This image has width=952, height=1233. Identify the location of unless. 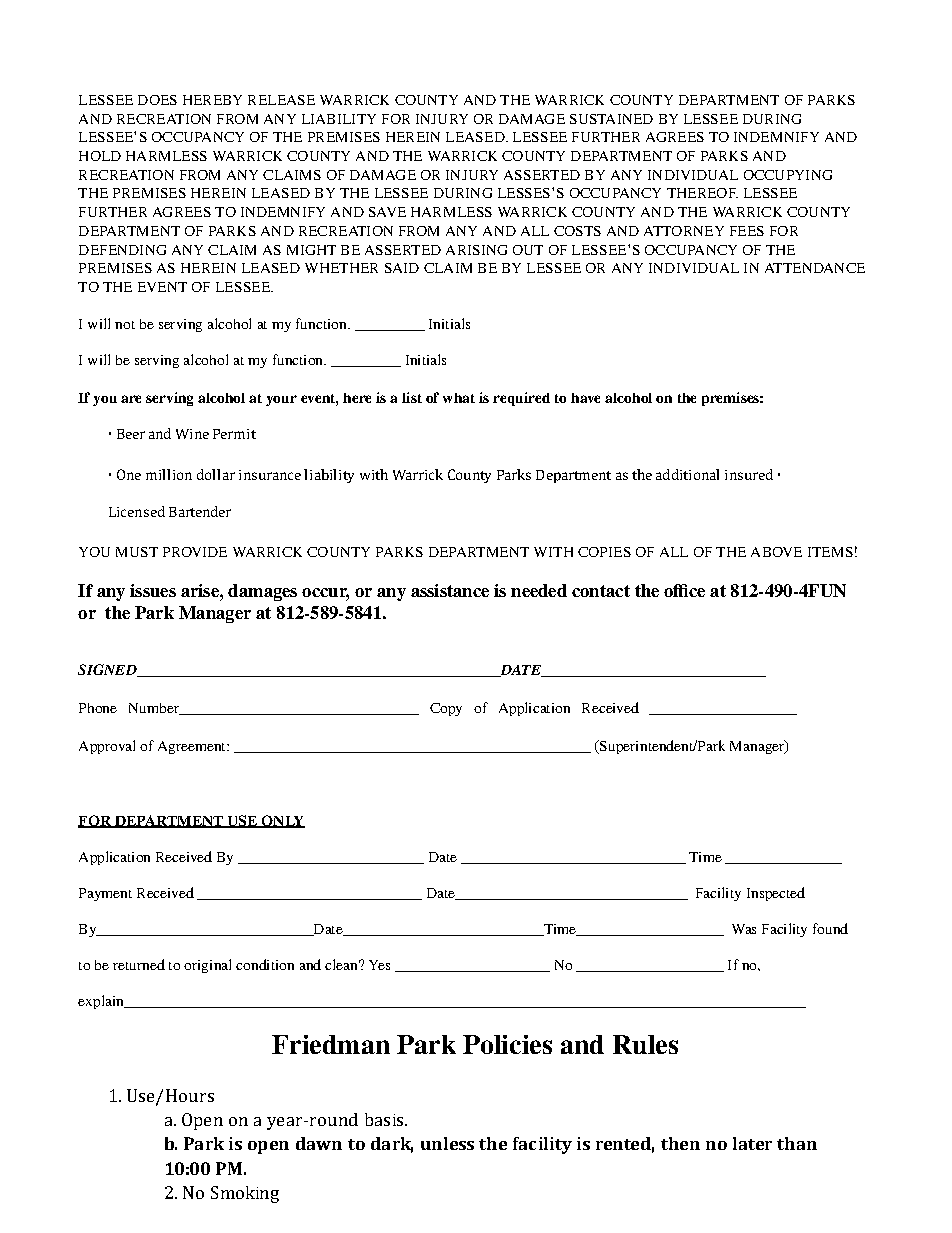
(447, 1143).
